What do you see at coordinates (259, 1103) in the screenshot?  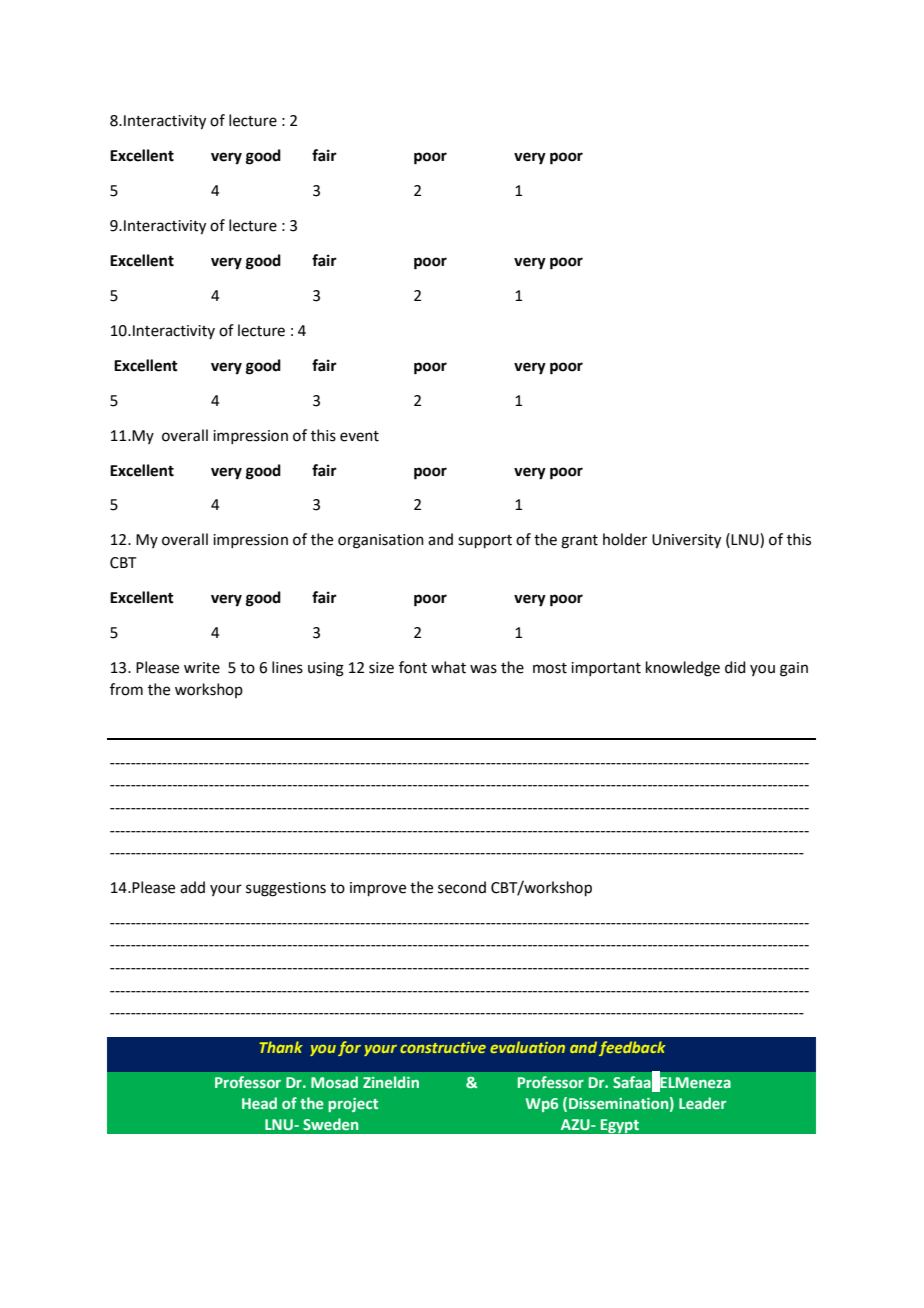 I see `Head` at bounding box center [259, 1103].
